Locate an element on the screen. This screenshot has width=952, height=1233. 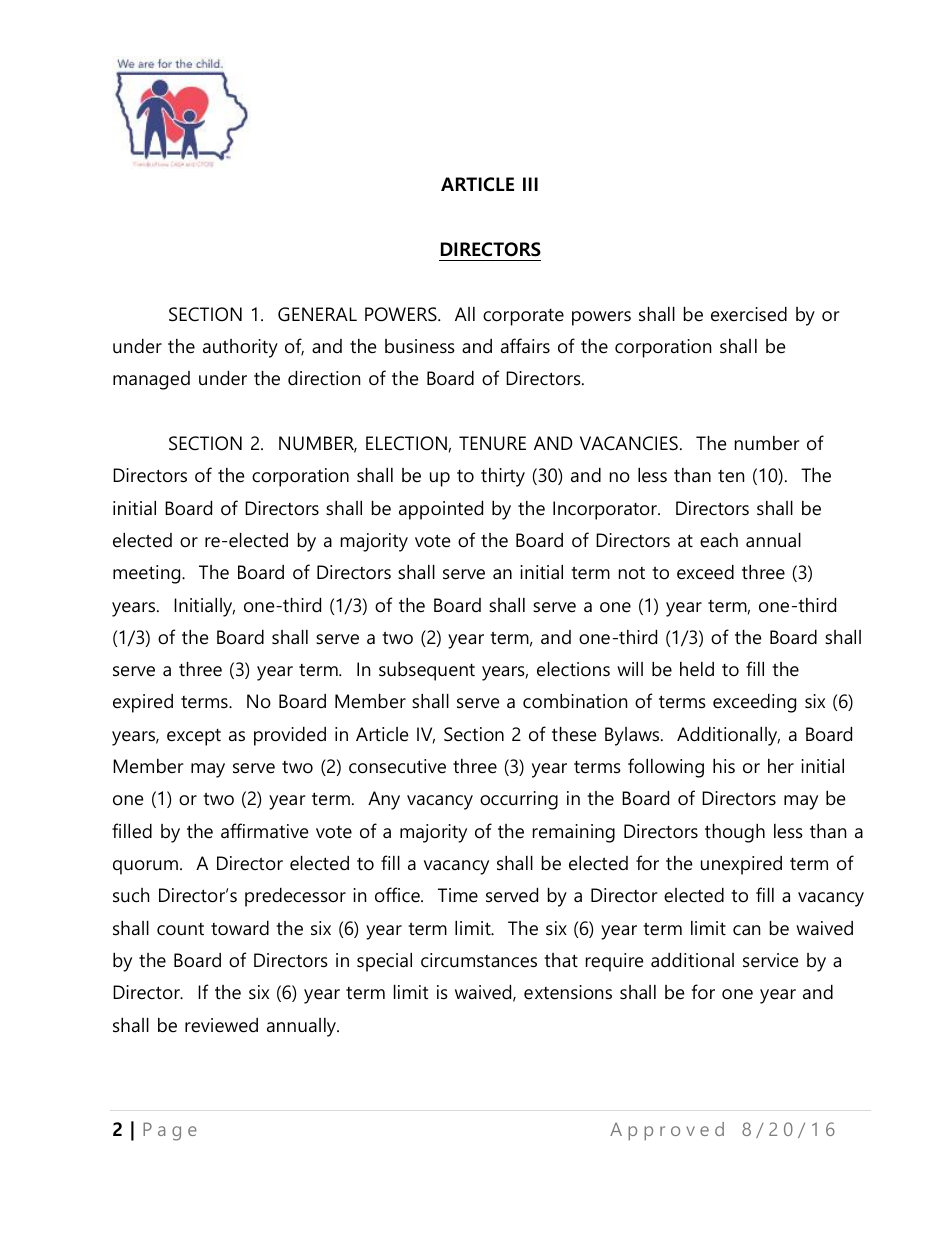
managed is located at coordinates (151, 380).
